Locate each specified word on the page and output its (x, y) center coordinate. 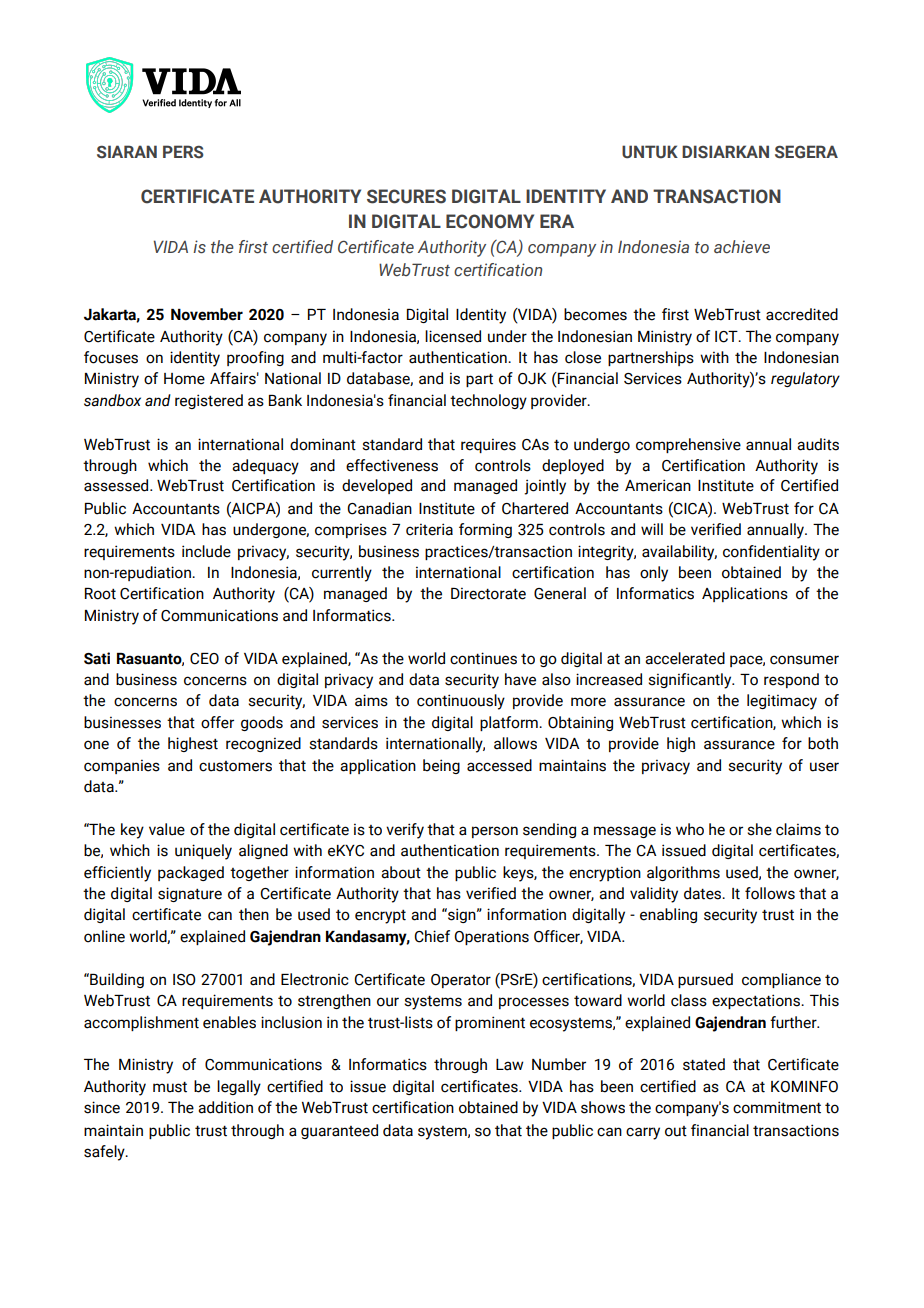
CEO (204, 659)
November (207, 314)
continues (483, 658)
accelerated (685, 658)
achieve (742, 247)
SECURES (406, 196)
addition (225, 1107)
